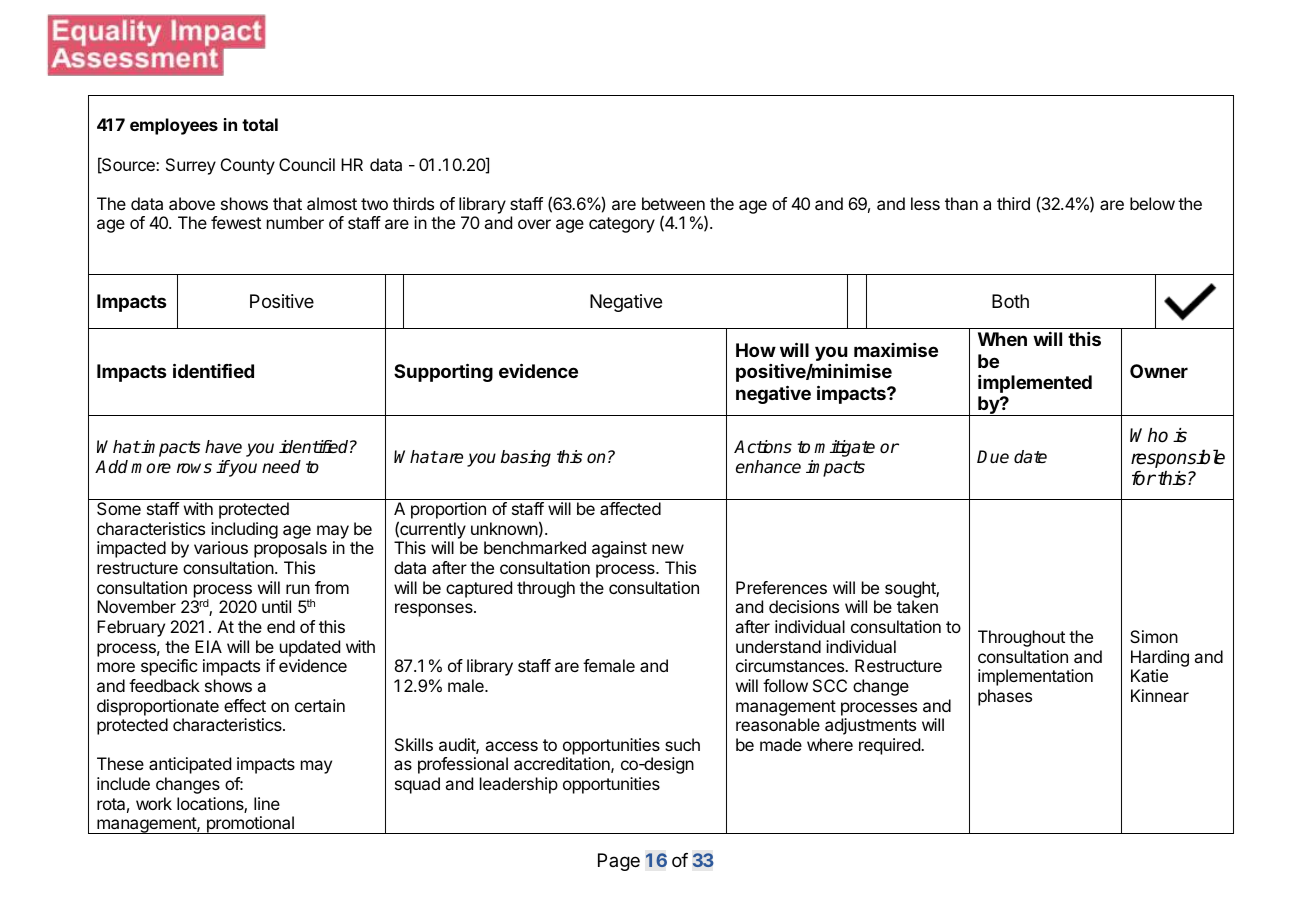  What do you see at coordinates (961, 203) in the screenshot?
I see `than` at bounding box center [961, 203].
